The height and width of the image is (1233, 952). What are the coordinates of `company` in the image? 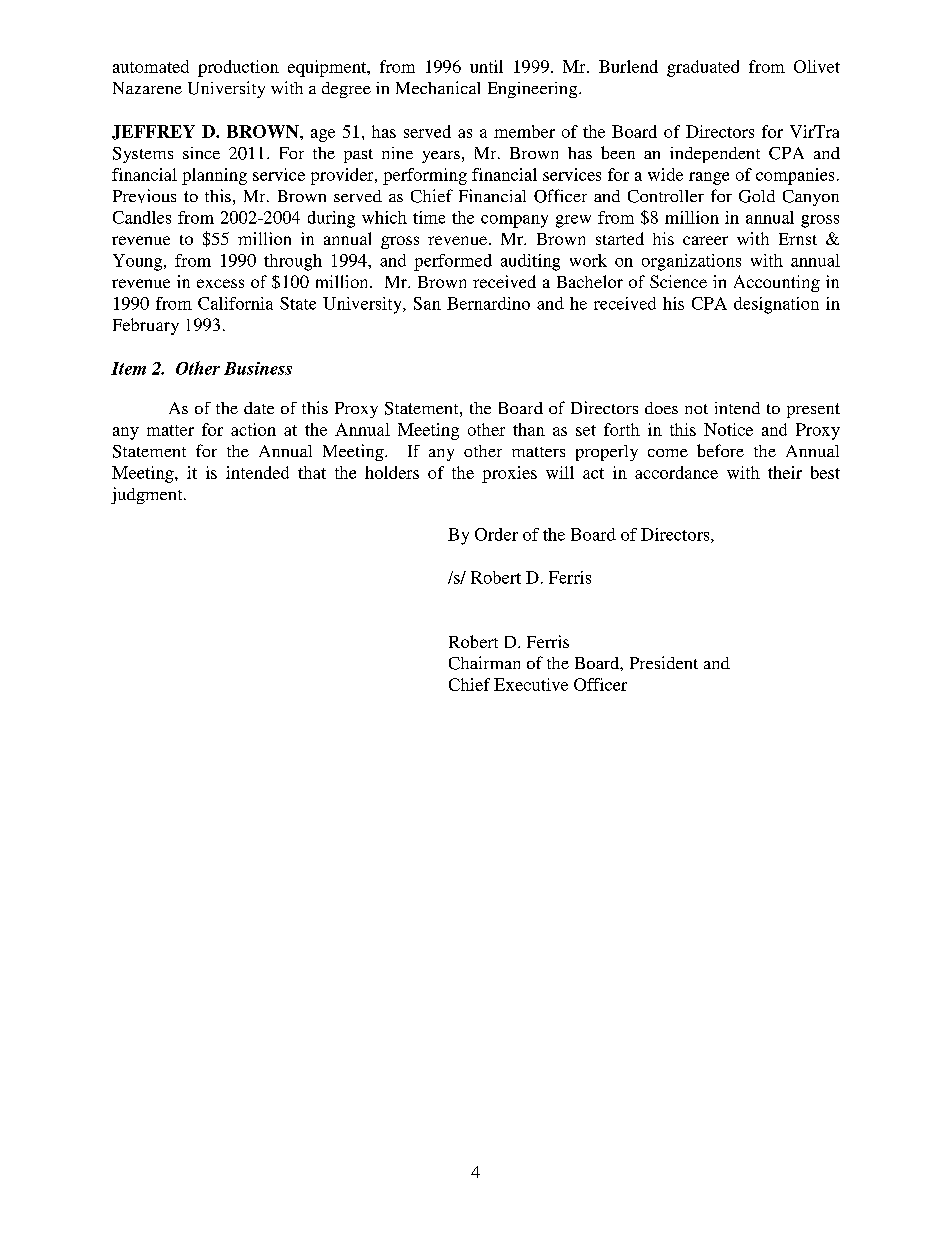 It's located at (514, 221).
